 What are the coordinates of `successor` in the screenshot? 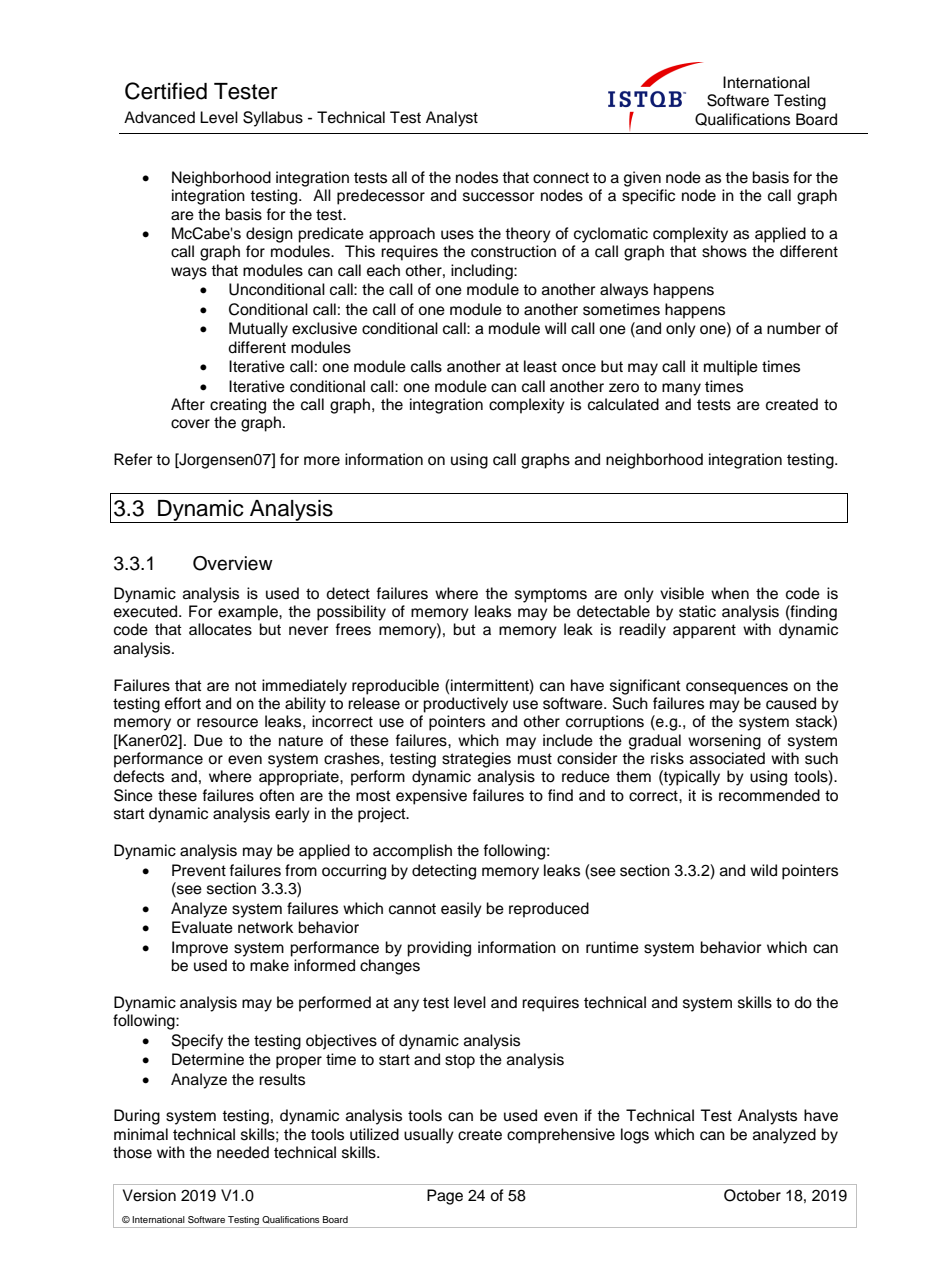 It's located at (498, 197).
